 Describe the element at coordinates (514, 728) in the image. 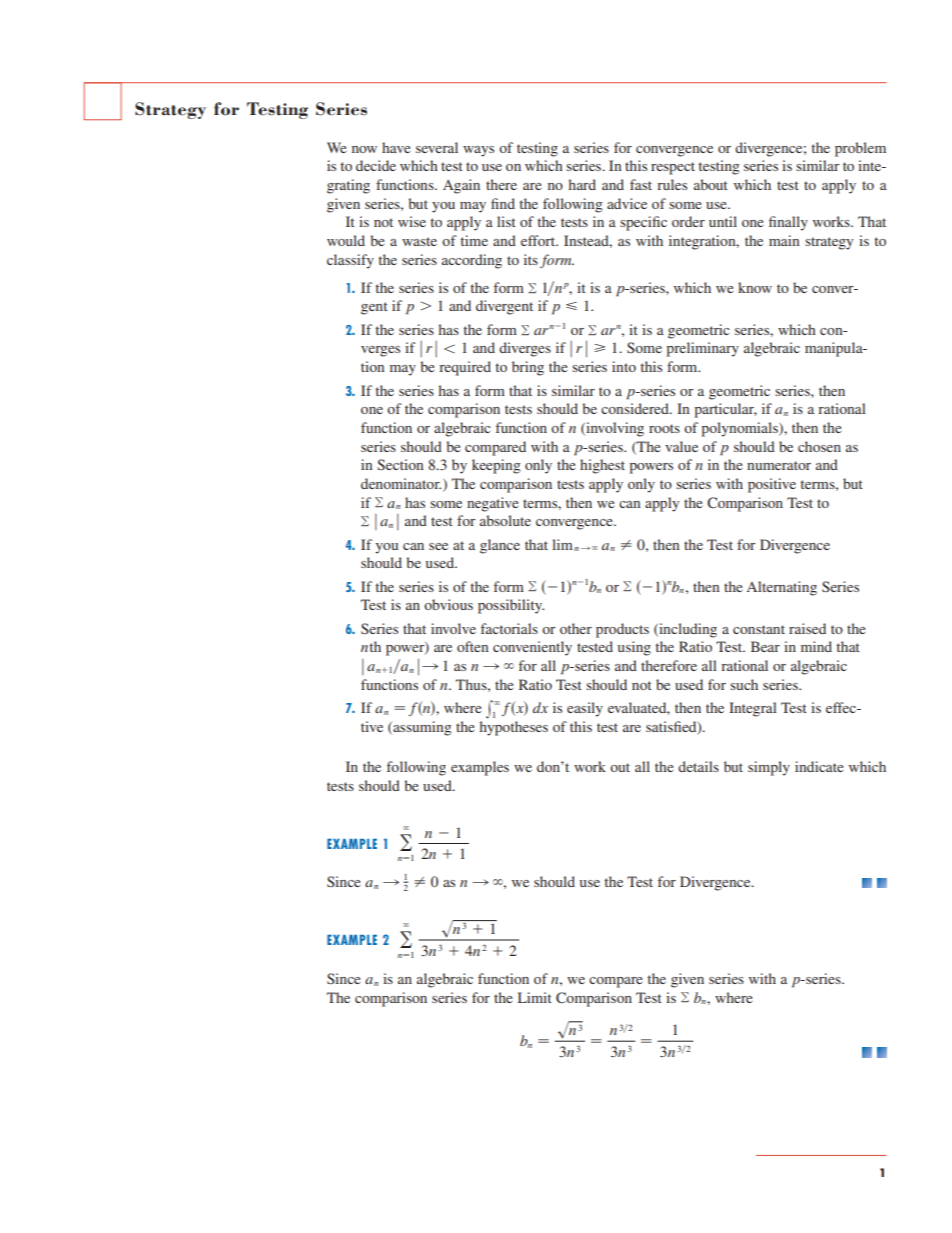

I see `hypotheses` at that location.
